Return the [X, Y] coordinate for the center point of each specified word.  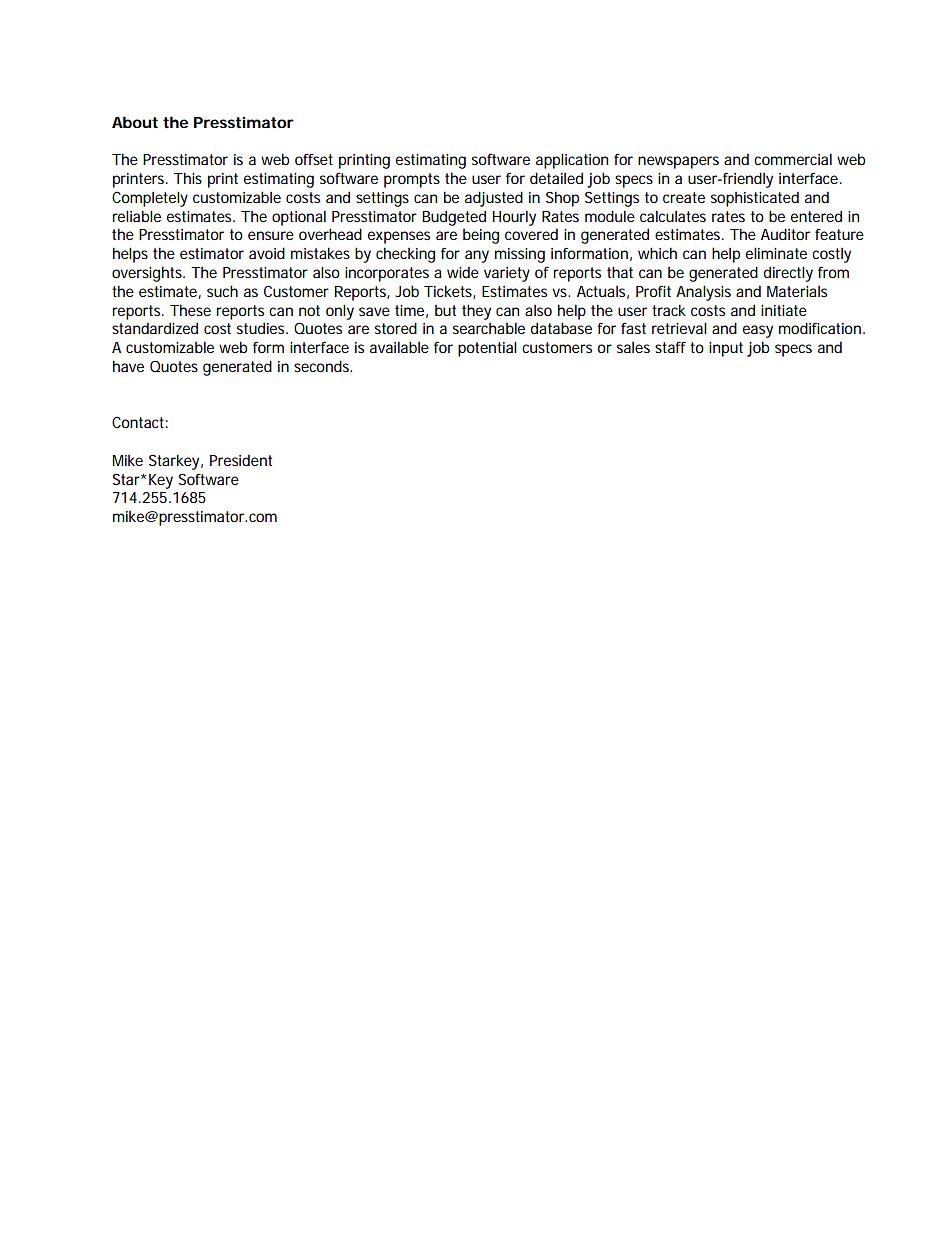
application [572, 161]
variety [507, 274]
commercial [793, 159]
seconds [323, 366]
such [222, 291]
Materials [797, 291]
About [135, 122]
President [241, 460]
